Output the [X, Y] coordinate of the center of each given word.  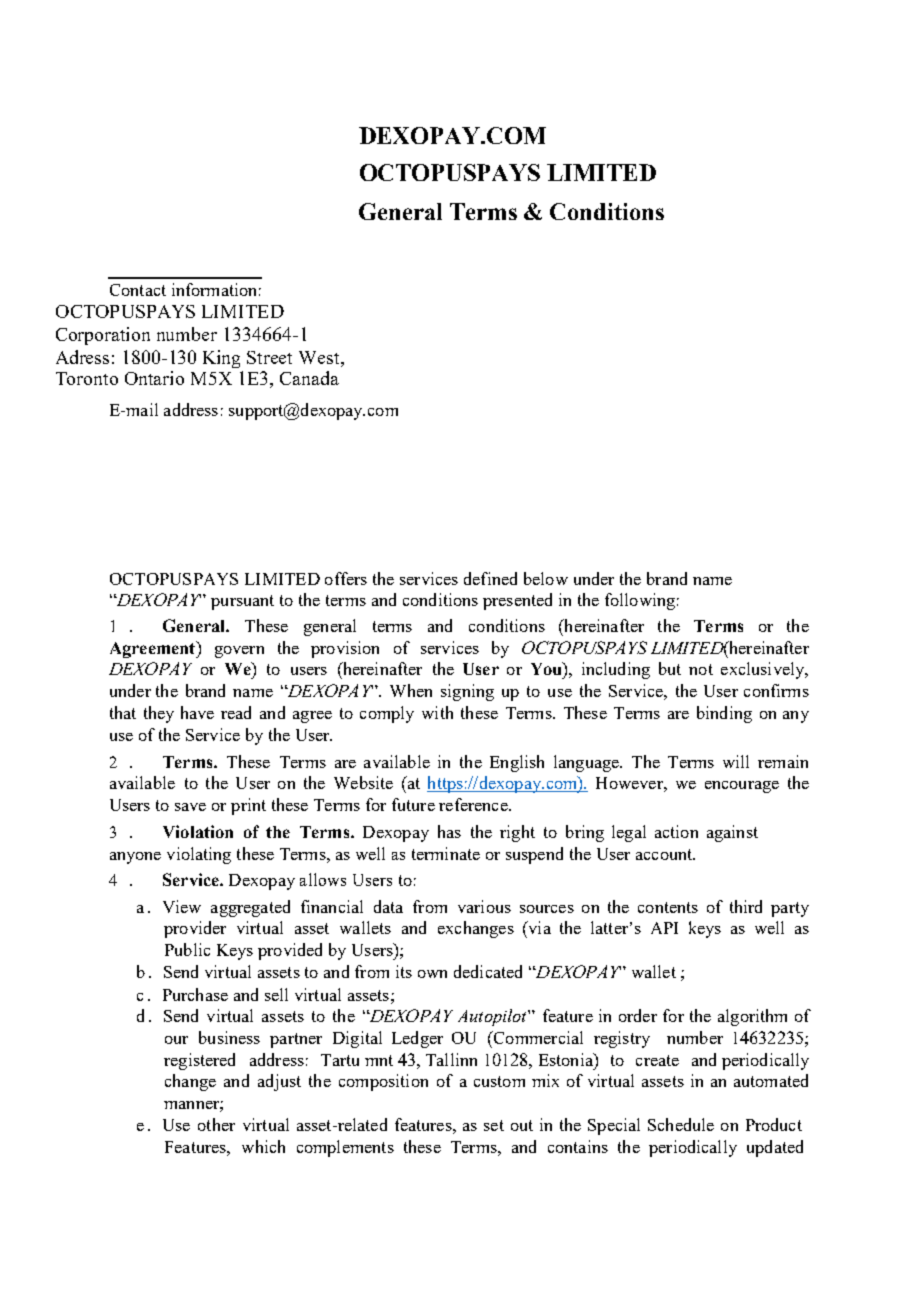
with [437, 712]
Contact [138, 290]
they [159, 714]
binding [724, 714]
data [388, 906]
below [546, 578]
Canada [309, 378]
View [182, 906]
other [216, 1124]
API [664, 928]
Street [269, 357]
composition [383, 1082]
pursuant [242, 602]
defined [490, 578]
